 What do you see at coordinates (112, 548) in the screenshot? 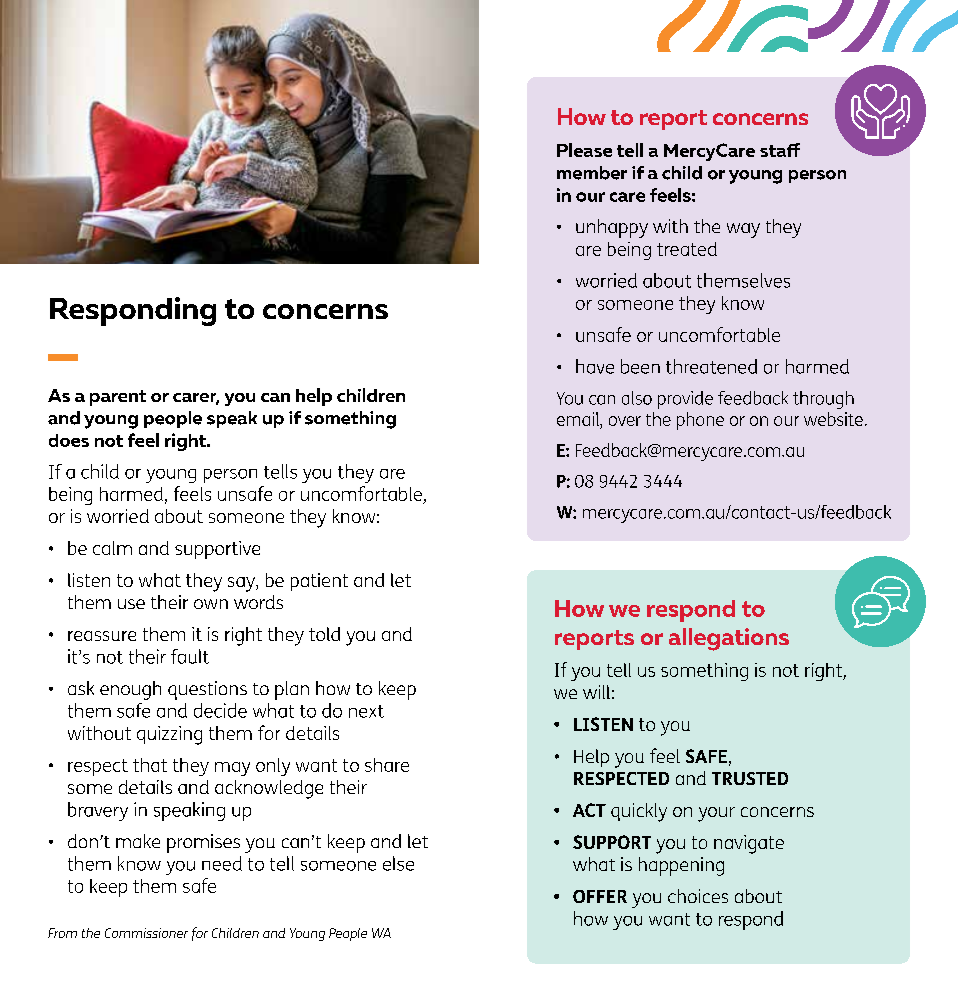
I see `calm` at bounding box center [112, 548].
